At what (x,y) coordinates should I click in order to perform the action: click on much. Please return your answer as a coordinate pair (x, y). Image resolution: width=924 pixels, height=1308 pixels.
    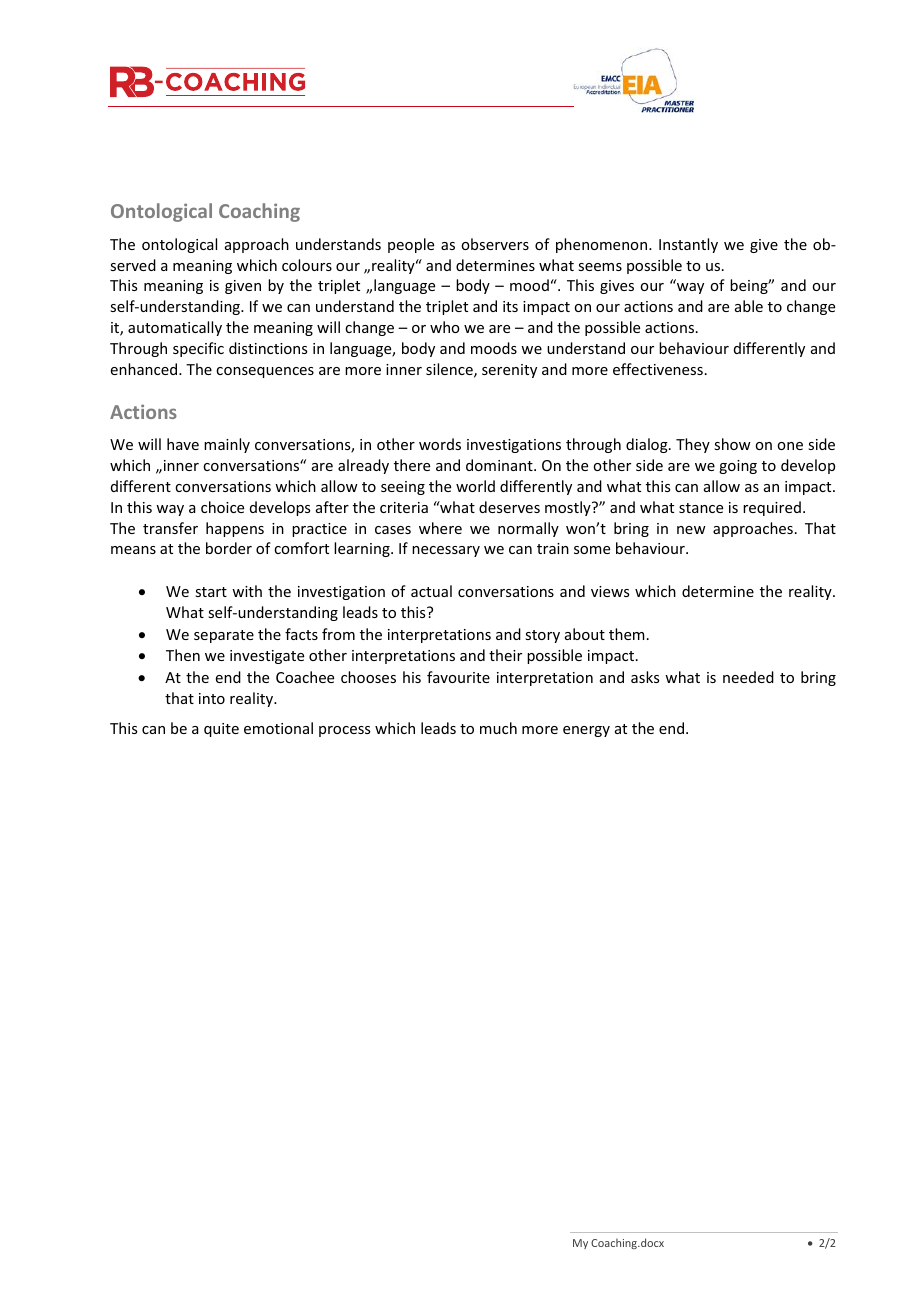
    Looking at the image, I should click on (498, 728).
